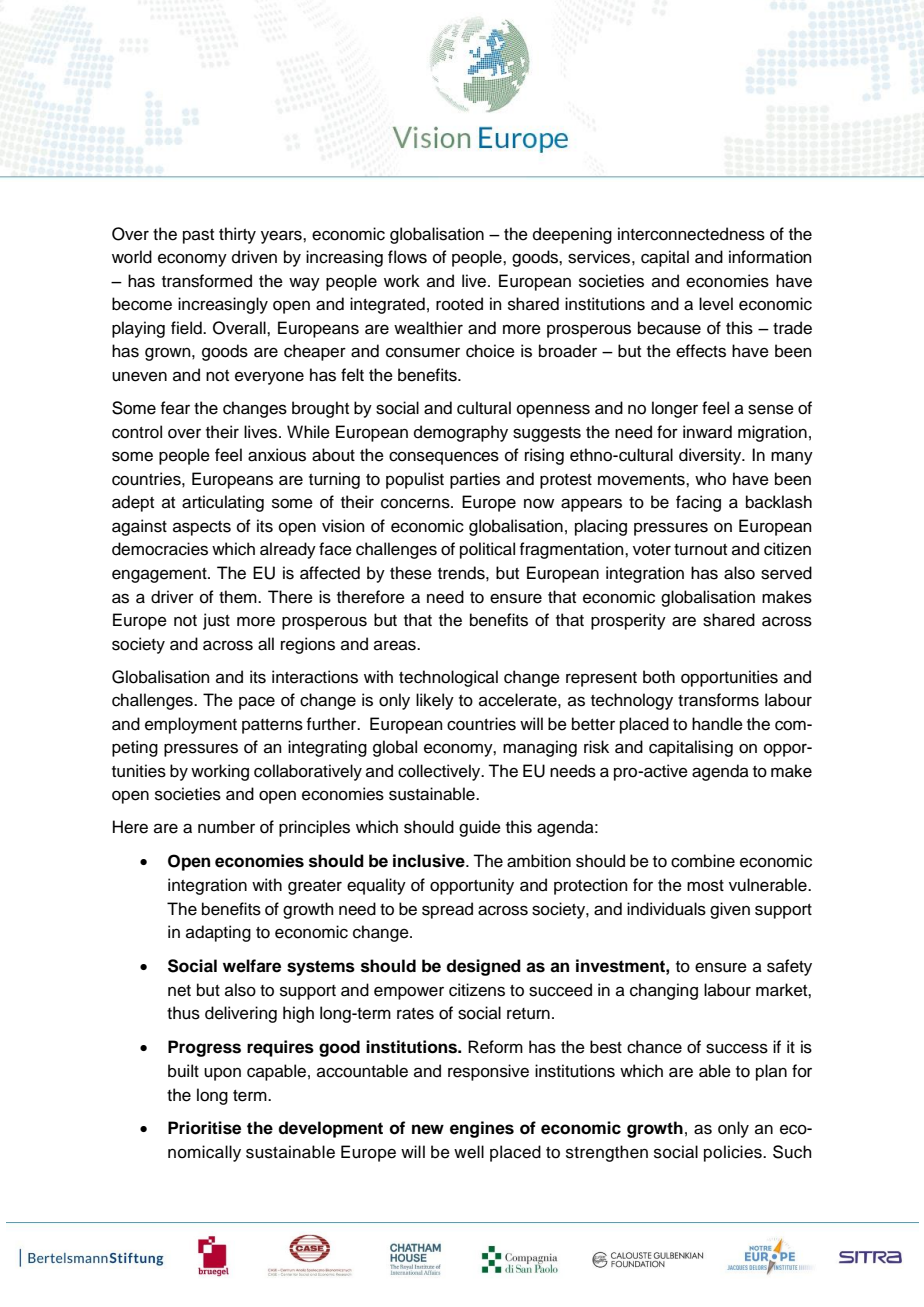 The height and width of the screenshot is (1307, 924). Describe the element at coordinates (487, 550) in the screenshot. I see `political` at that location.
